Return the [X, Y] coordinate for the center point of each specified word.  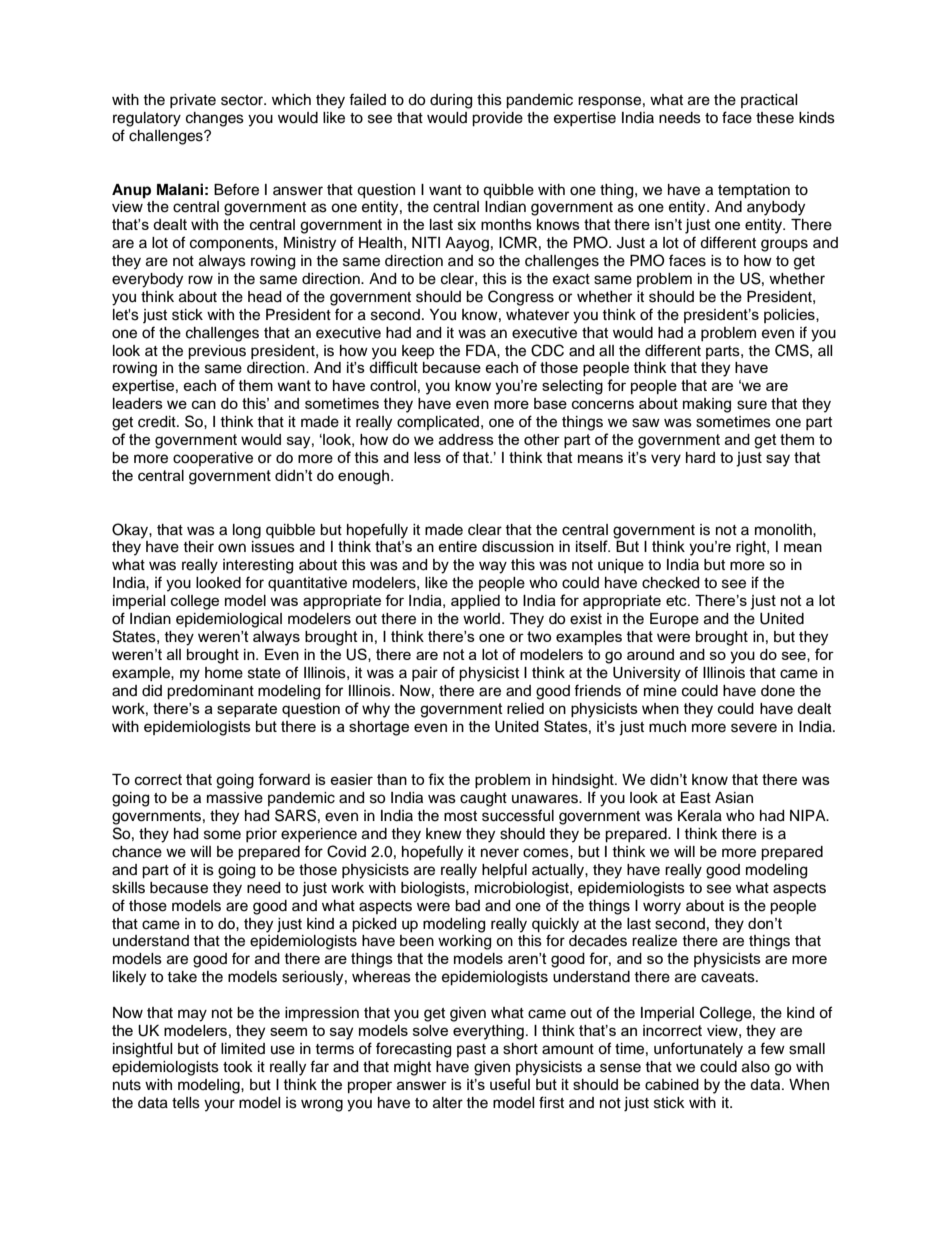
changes [215, 119]
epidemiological [229, 620]
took [238, 1067]
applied [475, 602]
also [756, 1067]
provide [497, 119]
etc [677, 600]
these [775, 118]
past [471, 1050]
